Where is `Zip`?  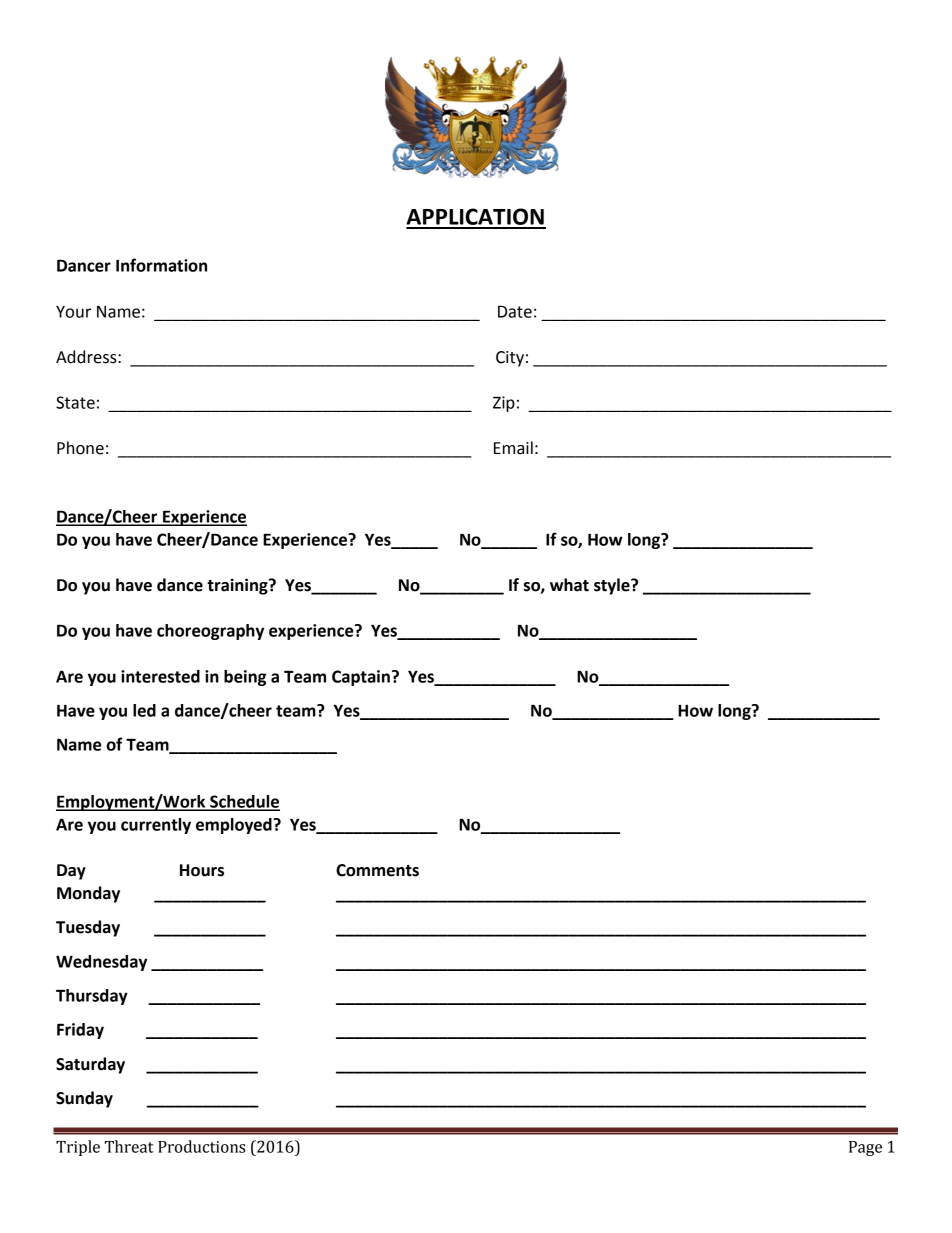
Zip is located at coordinates (504, 404).
